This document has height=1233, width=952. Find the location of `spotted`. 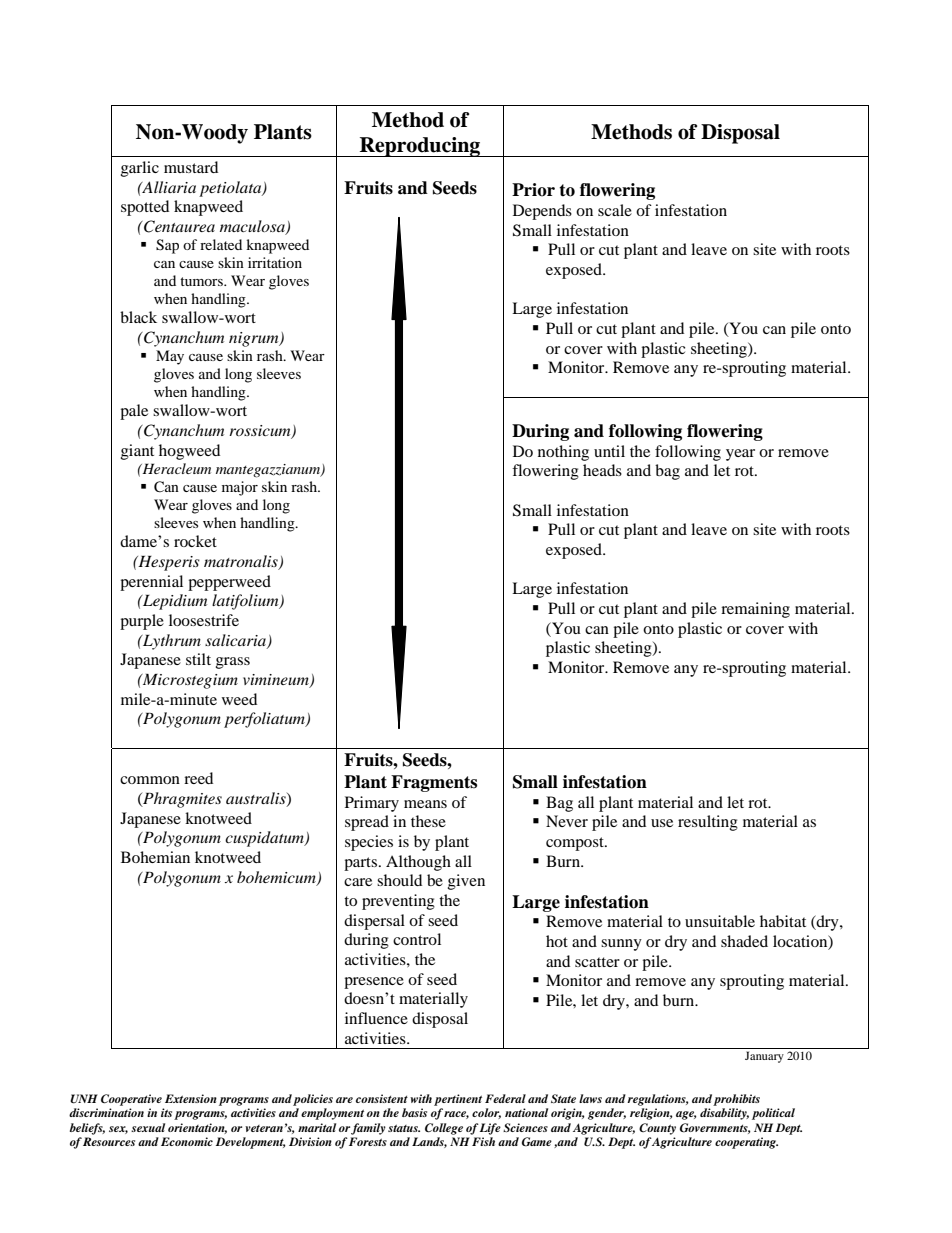

spotted is located at coordinates (145, 208).
